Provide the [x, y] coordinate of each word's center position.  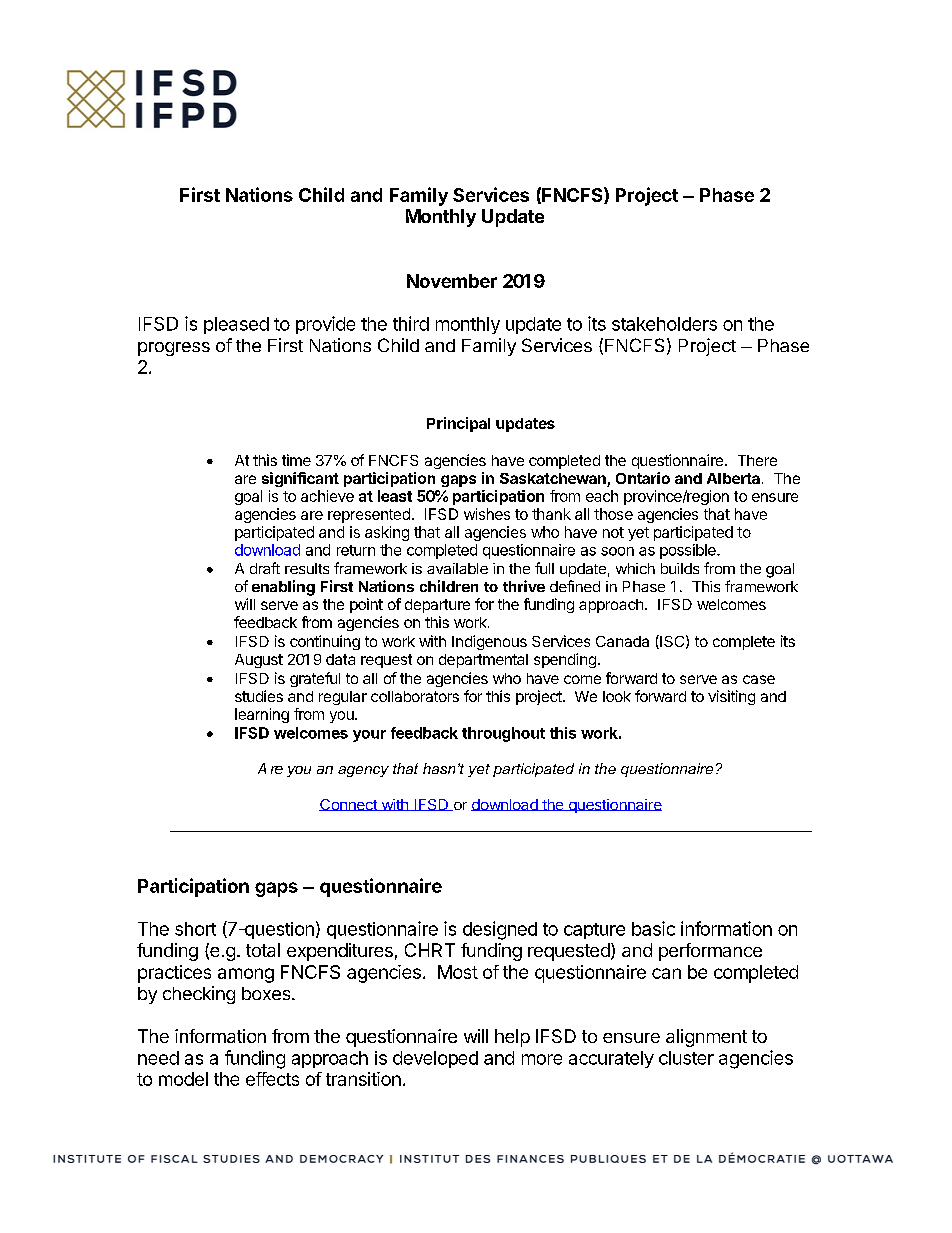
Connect [349, 805]
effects [272, 1079]
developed [435, 1059]
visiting [731, 697]
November [452, 281]
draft [265, 568]
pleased [236, 325]
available [457, 568]
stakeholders [664, 324]
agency [363, 771]
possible [689, 551]
